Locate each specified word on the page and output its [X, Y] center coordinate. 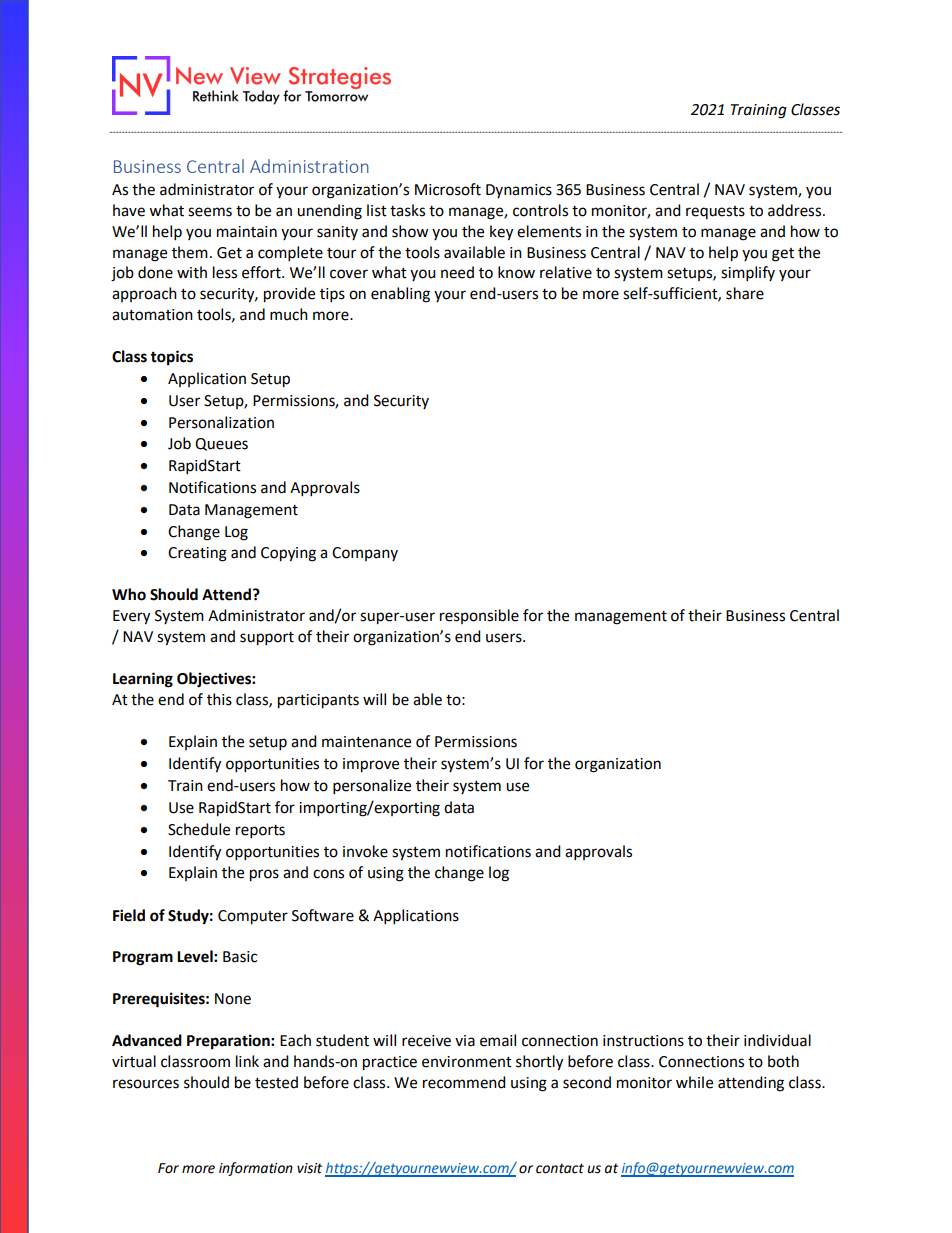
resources [146, 1084]
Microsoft [448, 189]
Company [365, 554]
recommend [464, 1082]
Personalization [221, 422]
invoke [365, 851]
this [219, 699]
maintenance [366, 742]
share [745, 293]
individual [777, 1040]
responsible [479, 616]
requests [715, 212]
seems [210, 212]
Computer [253, 917]
